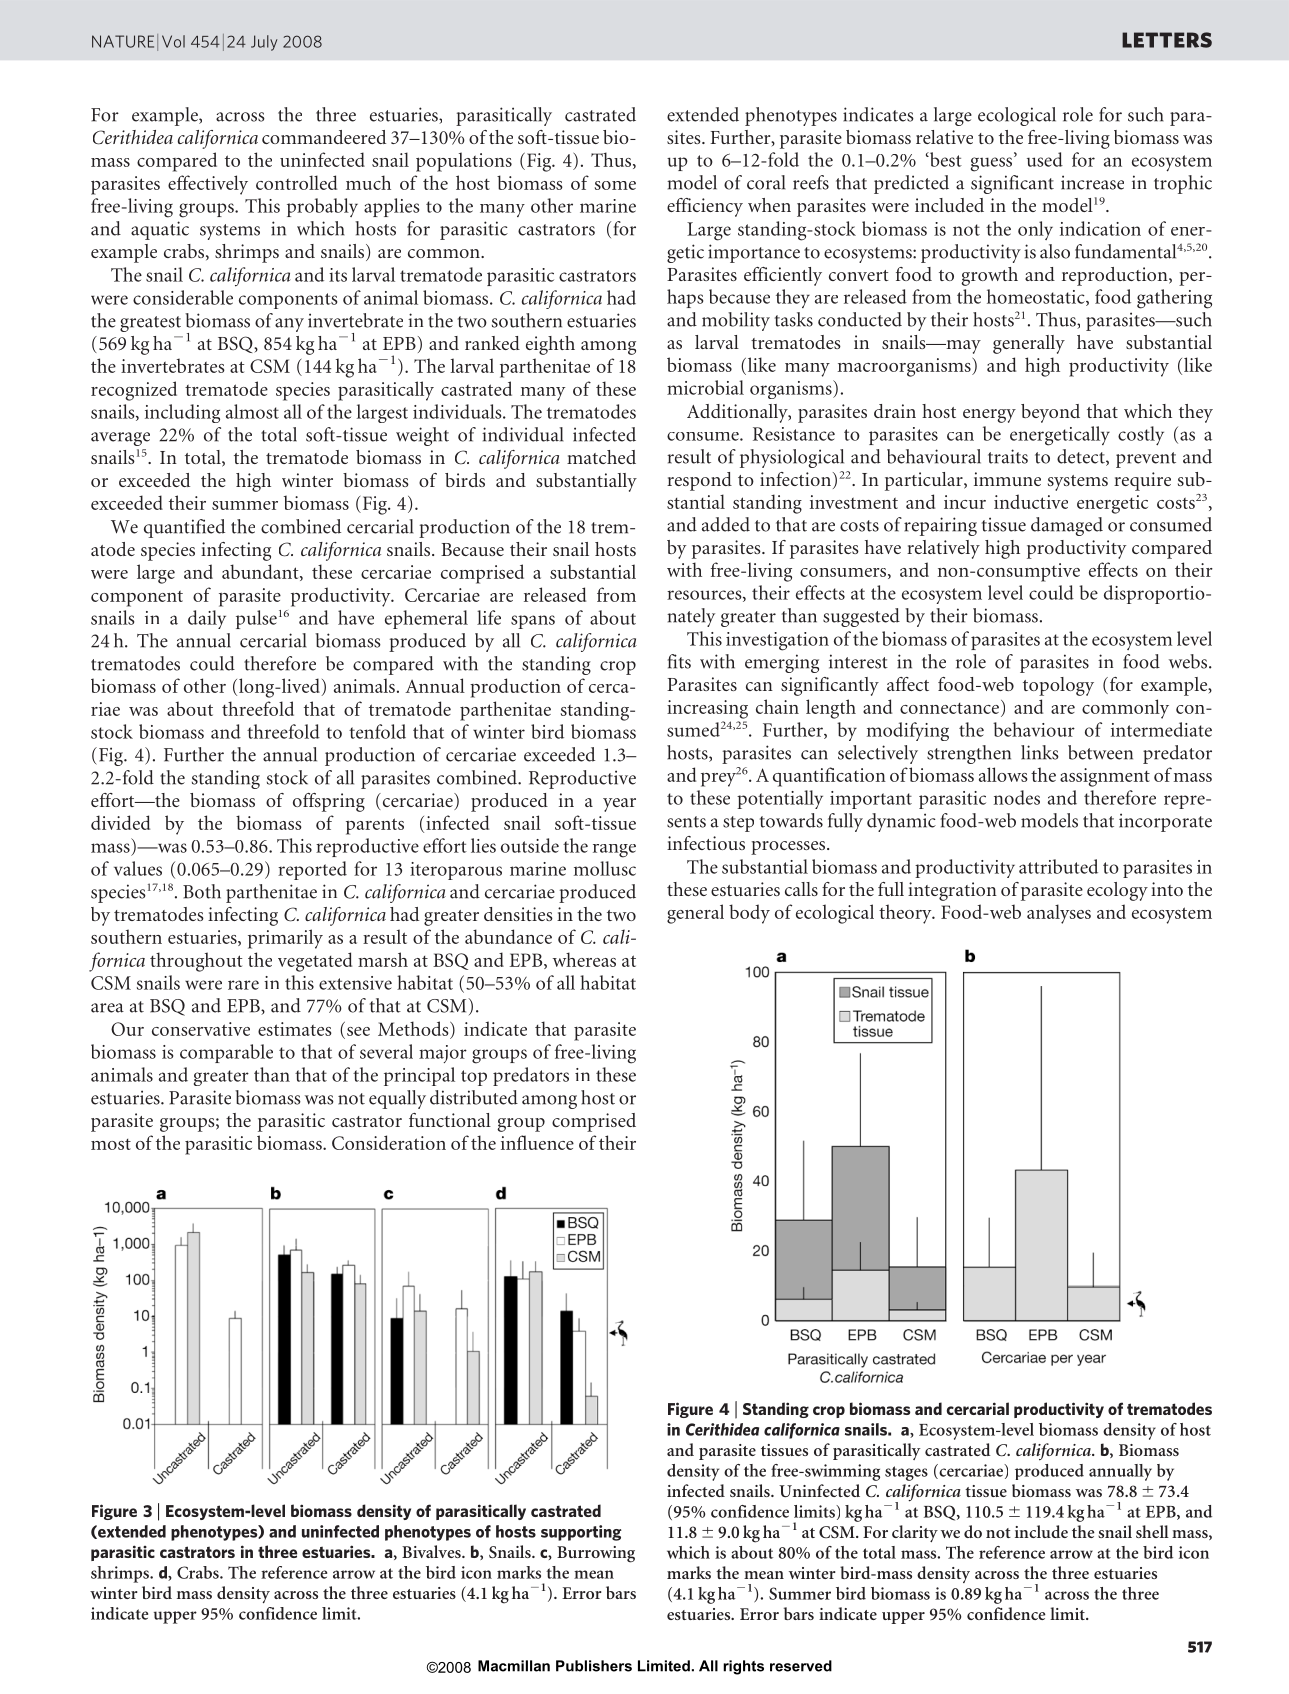 The image size is (1289, 1694). Describe the element at coordinates (1059, 914) in the screenshot. I see `analyses` at that location.
